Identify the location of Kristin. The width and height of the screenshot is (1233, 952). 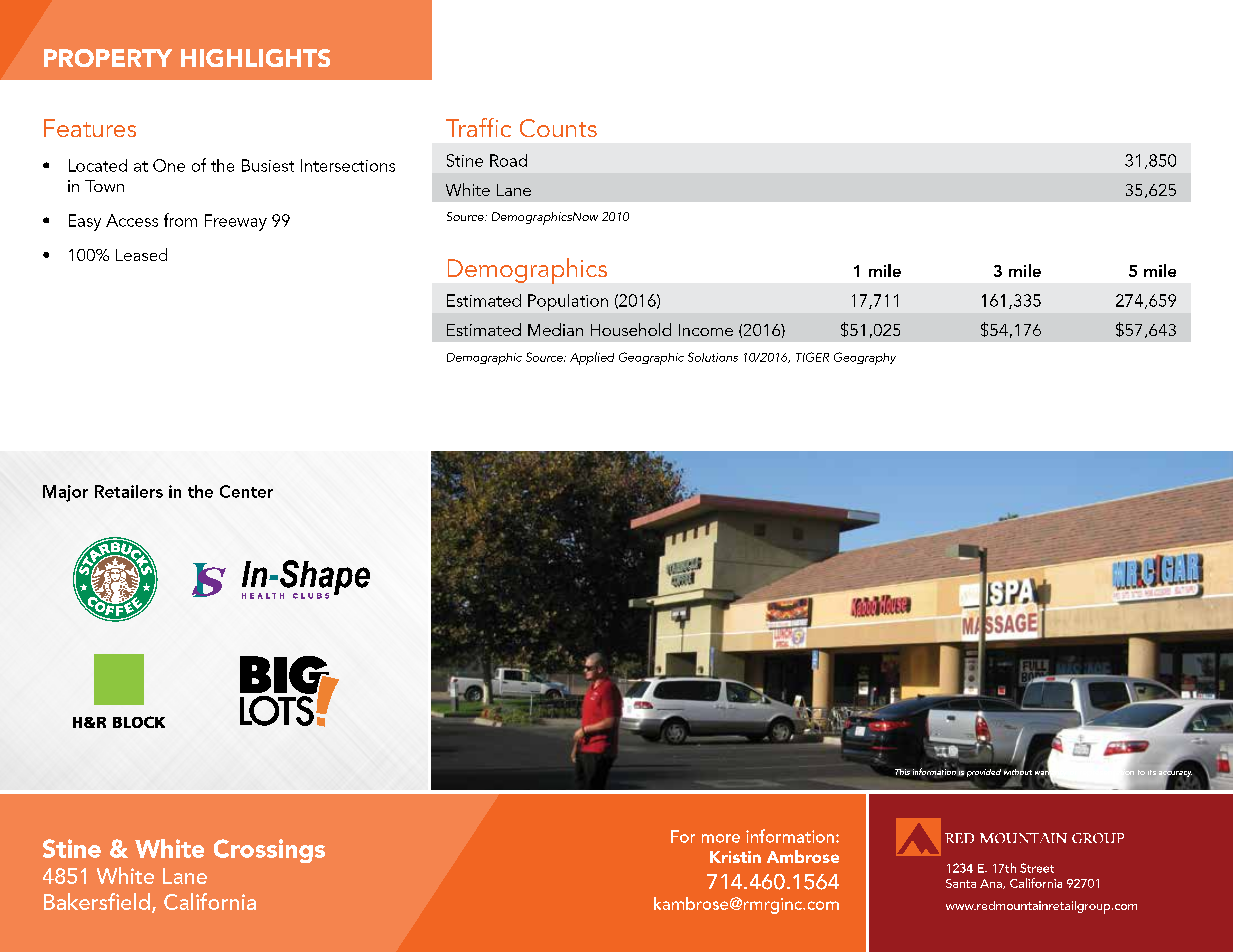
(735, 857).
